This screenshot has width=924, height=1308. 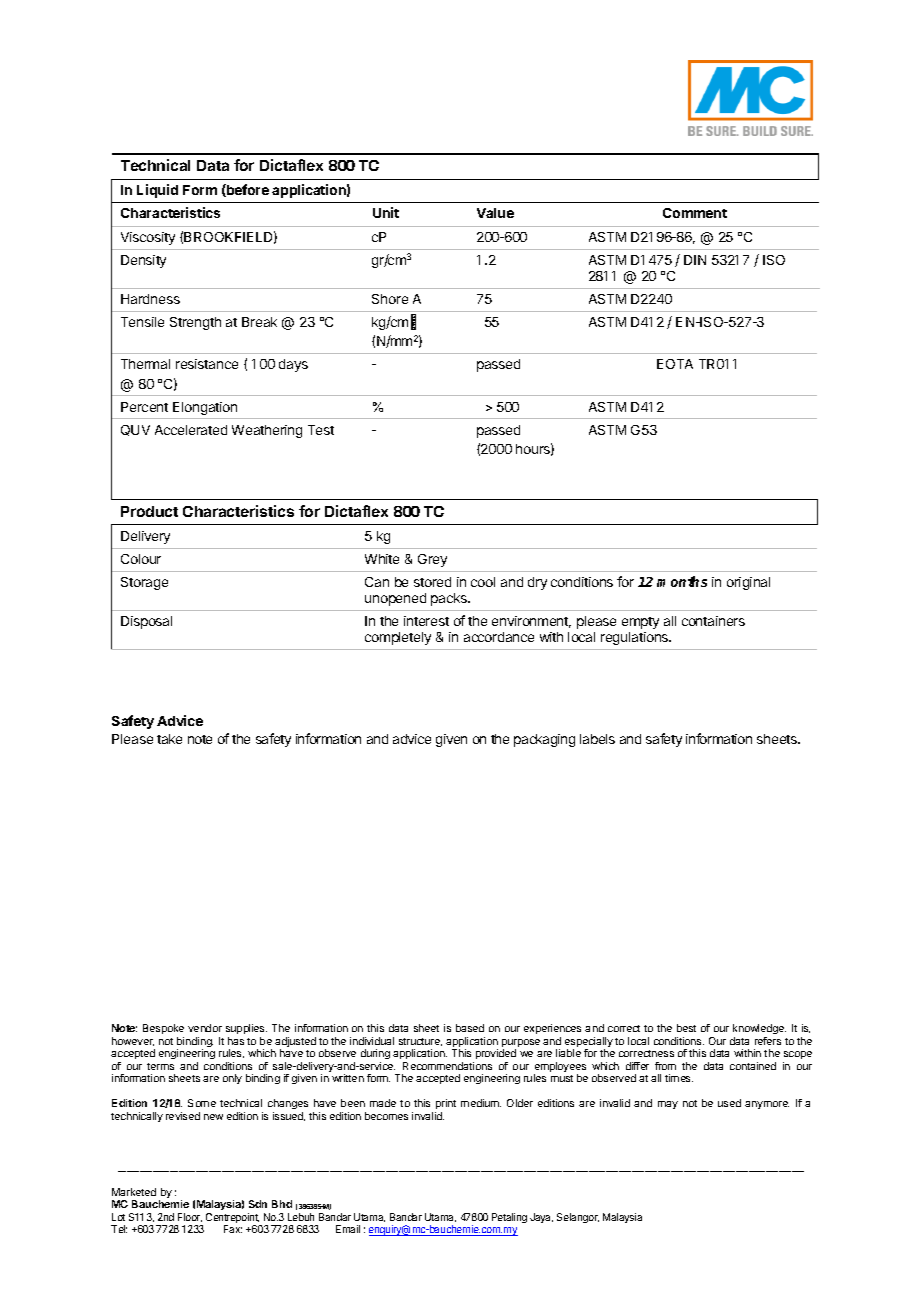 What do you see at coordinates (713, 621) in the screenshot?
I see `containers` at bounding box center [713, 621].
